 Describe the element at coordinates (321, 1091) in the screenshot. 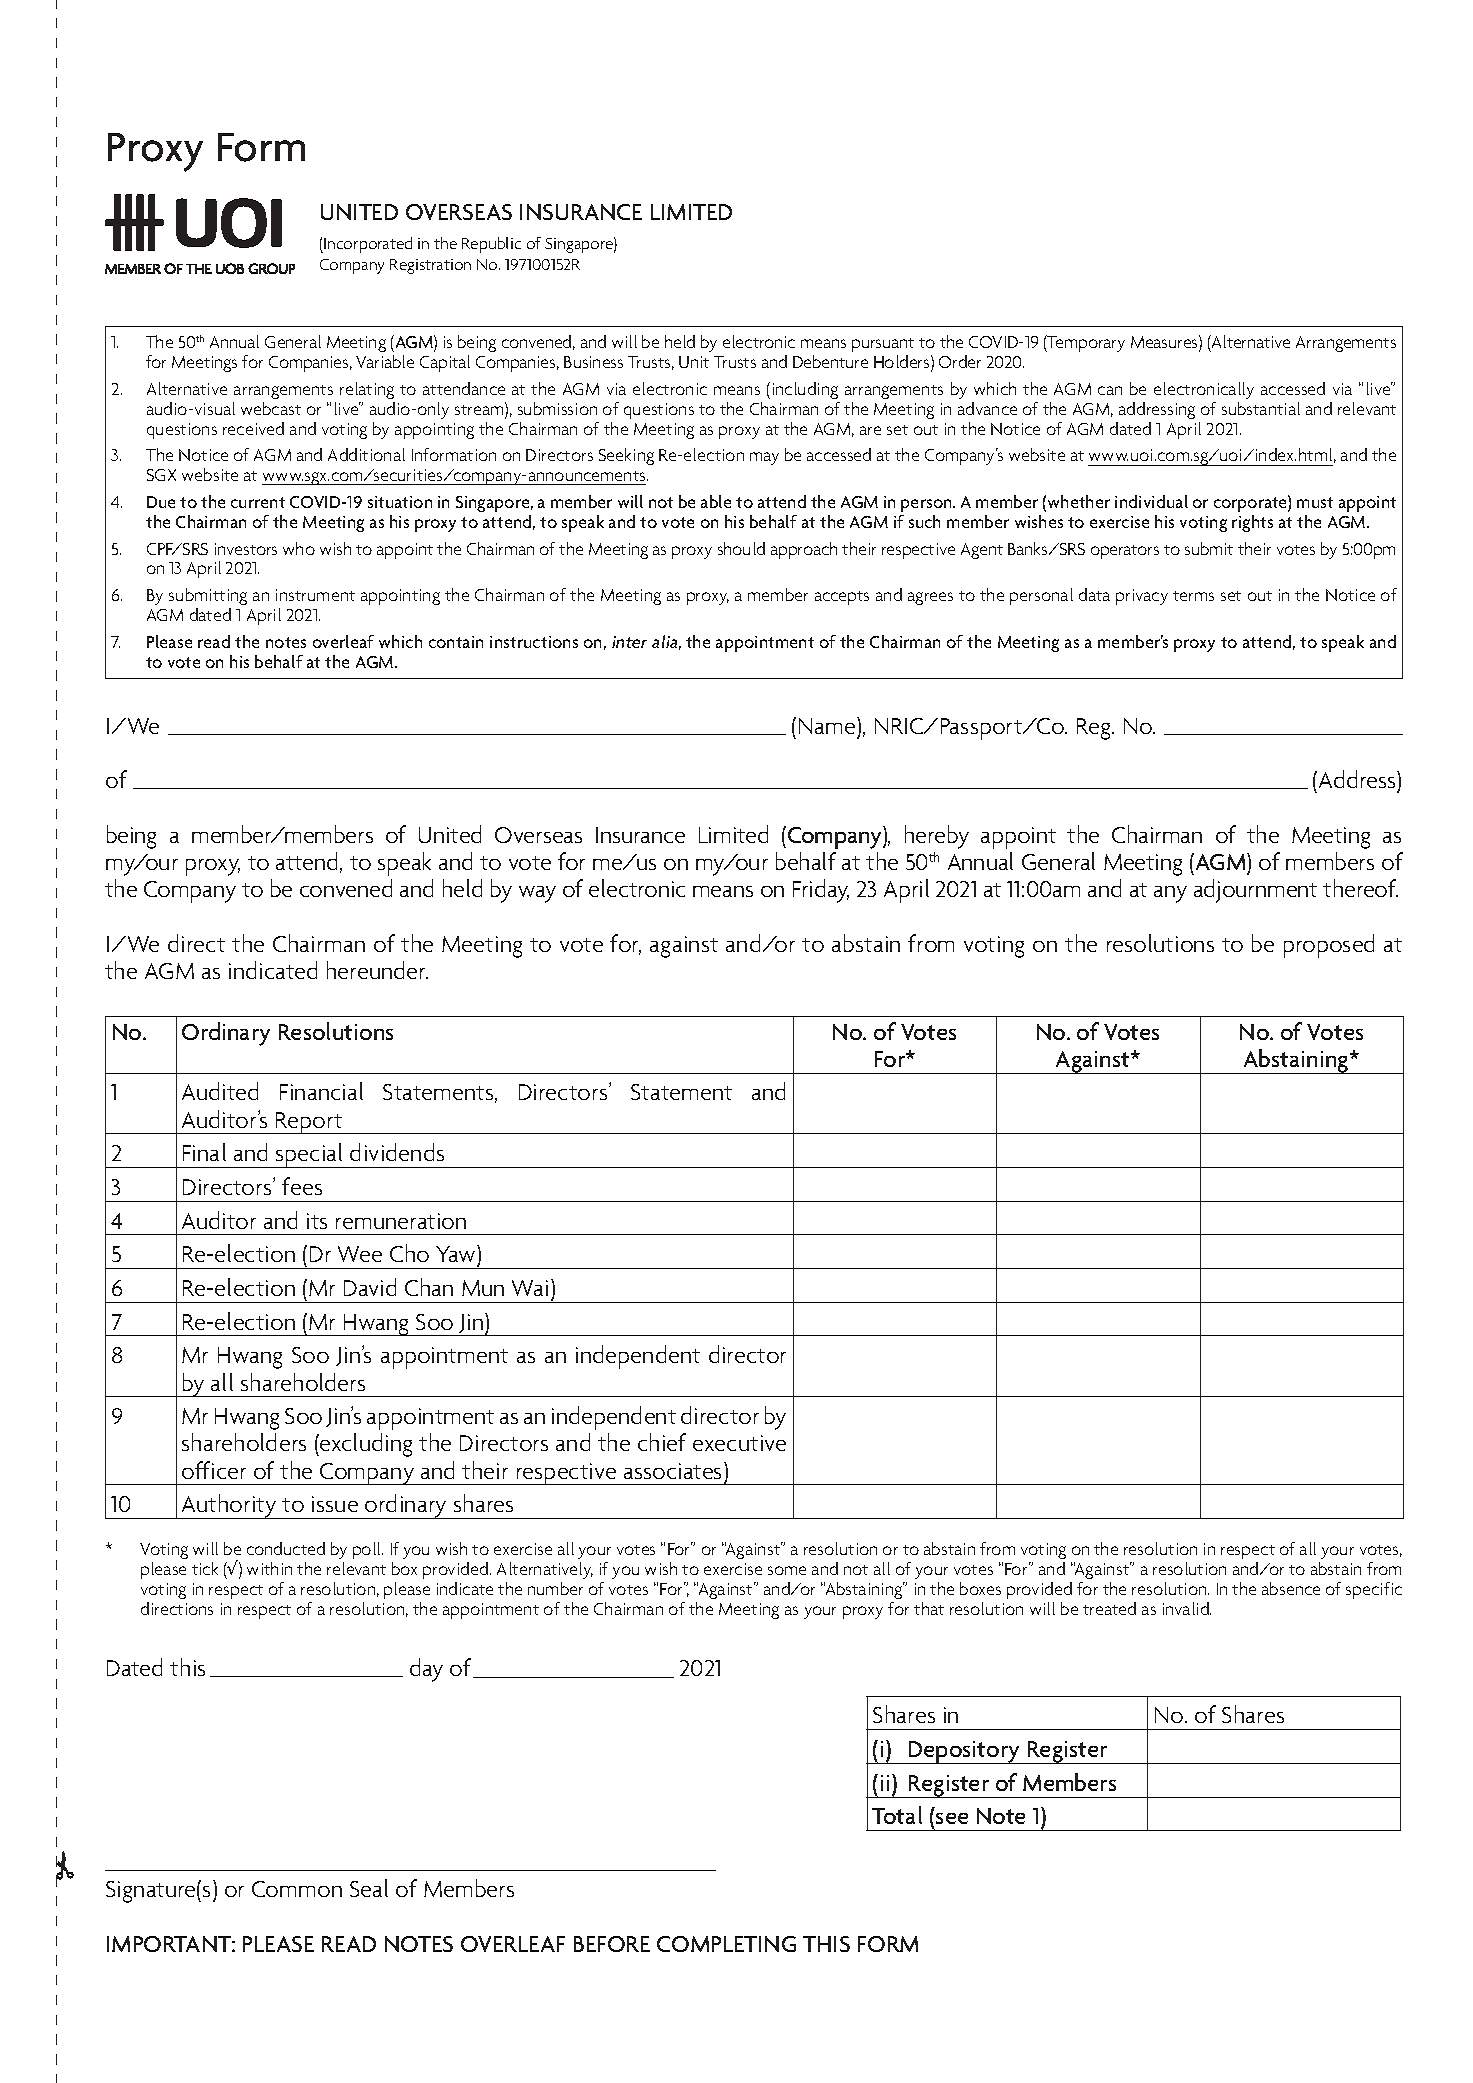

I see `Financial` at that location.
